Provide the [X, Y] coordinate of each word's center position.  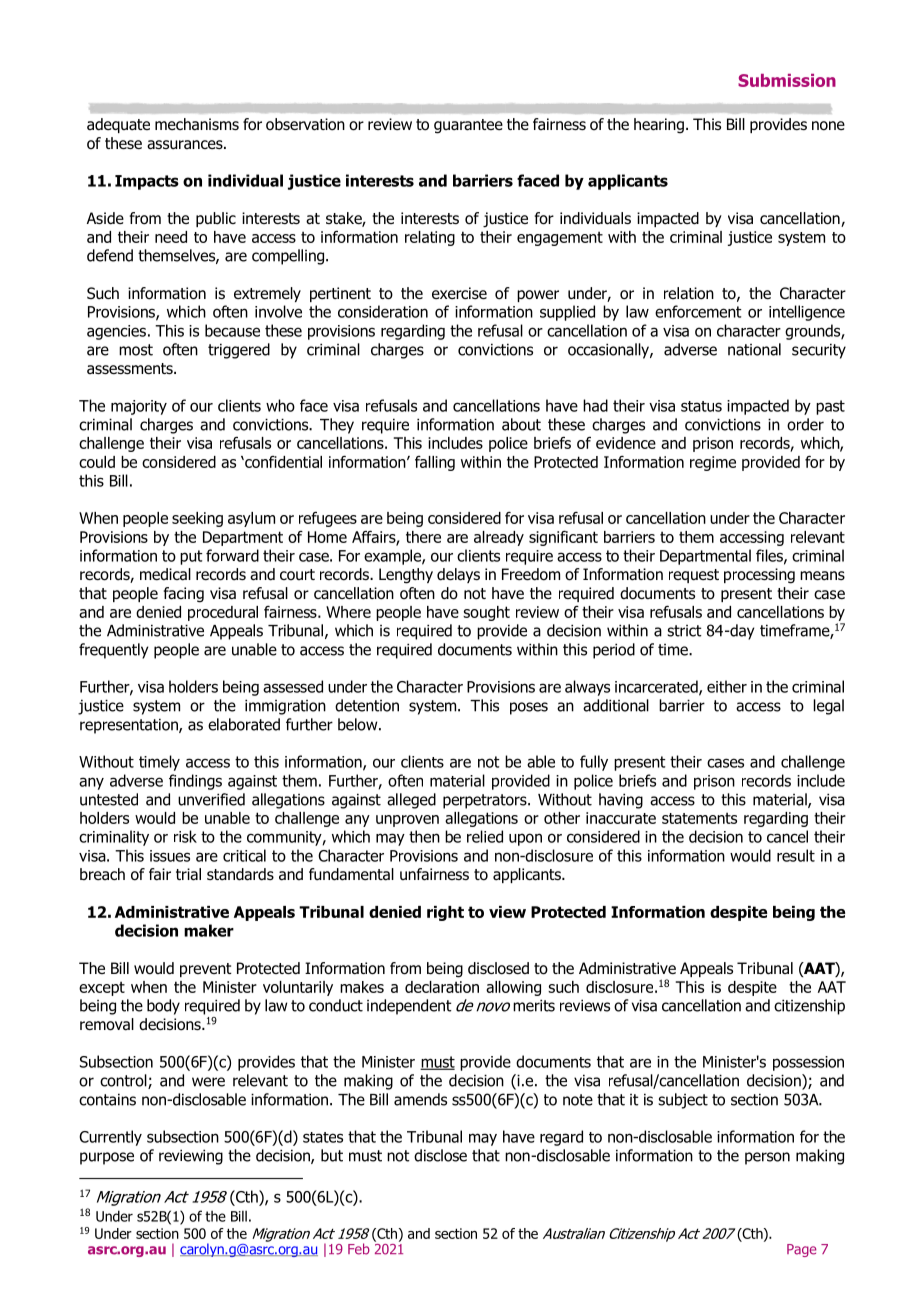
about [521, 424]
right [445, 913]
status [701, 406]
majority [139, 407]
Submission [787, 80]
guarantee [468, 126]
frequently [113, 651]
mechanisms [197, 124]
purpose [107, 1158]
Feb [359, 1249]
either [727, 686]
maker [209, 930]
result [796, 855]
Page [802, 1250]
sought [486, 613]
